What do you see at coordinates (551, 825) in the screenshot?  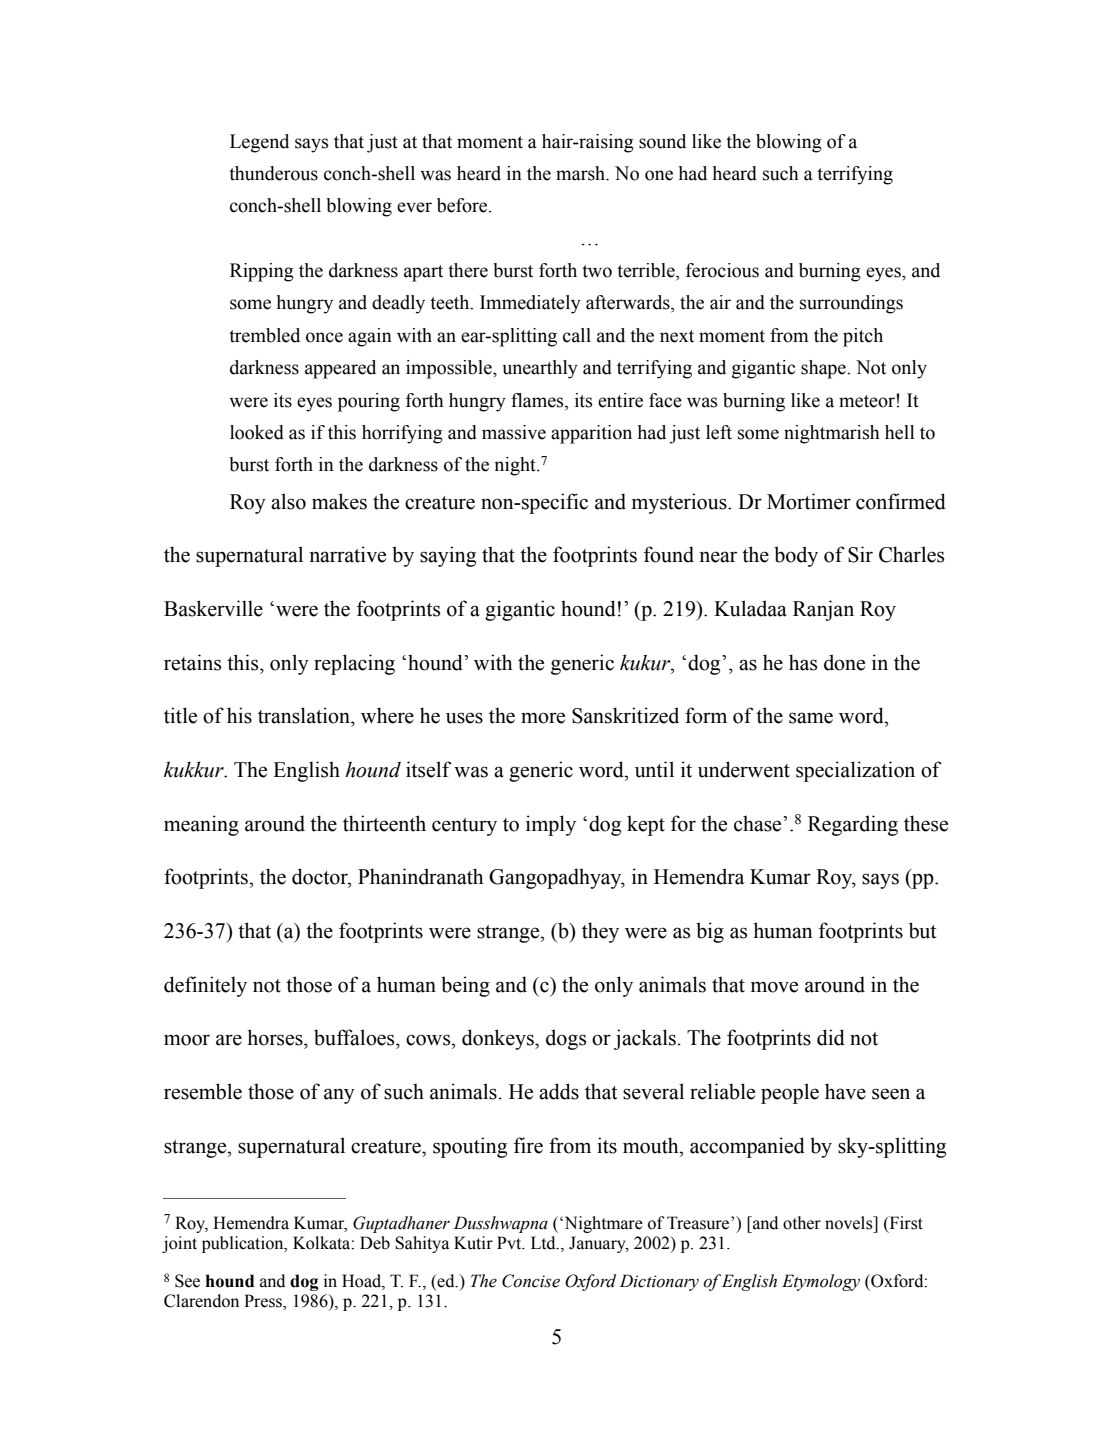 I see `imply` at bounding box center [551, 825].
